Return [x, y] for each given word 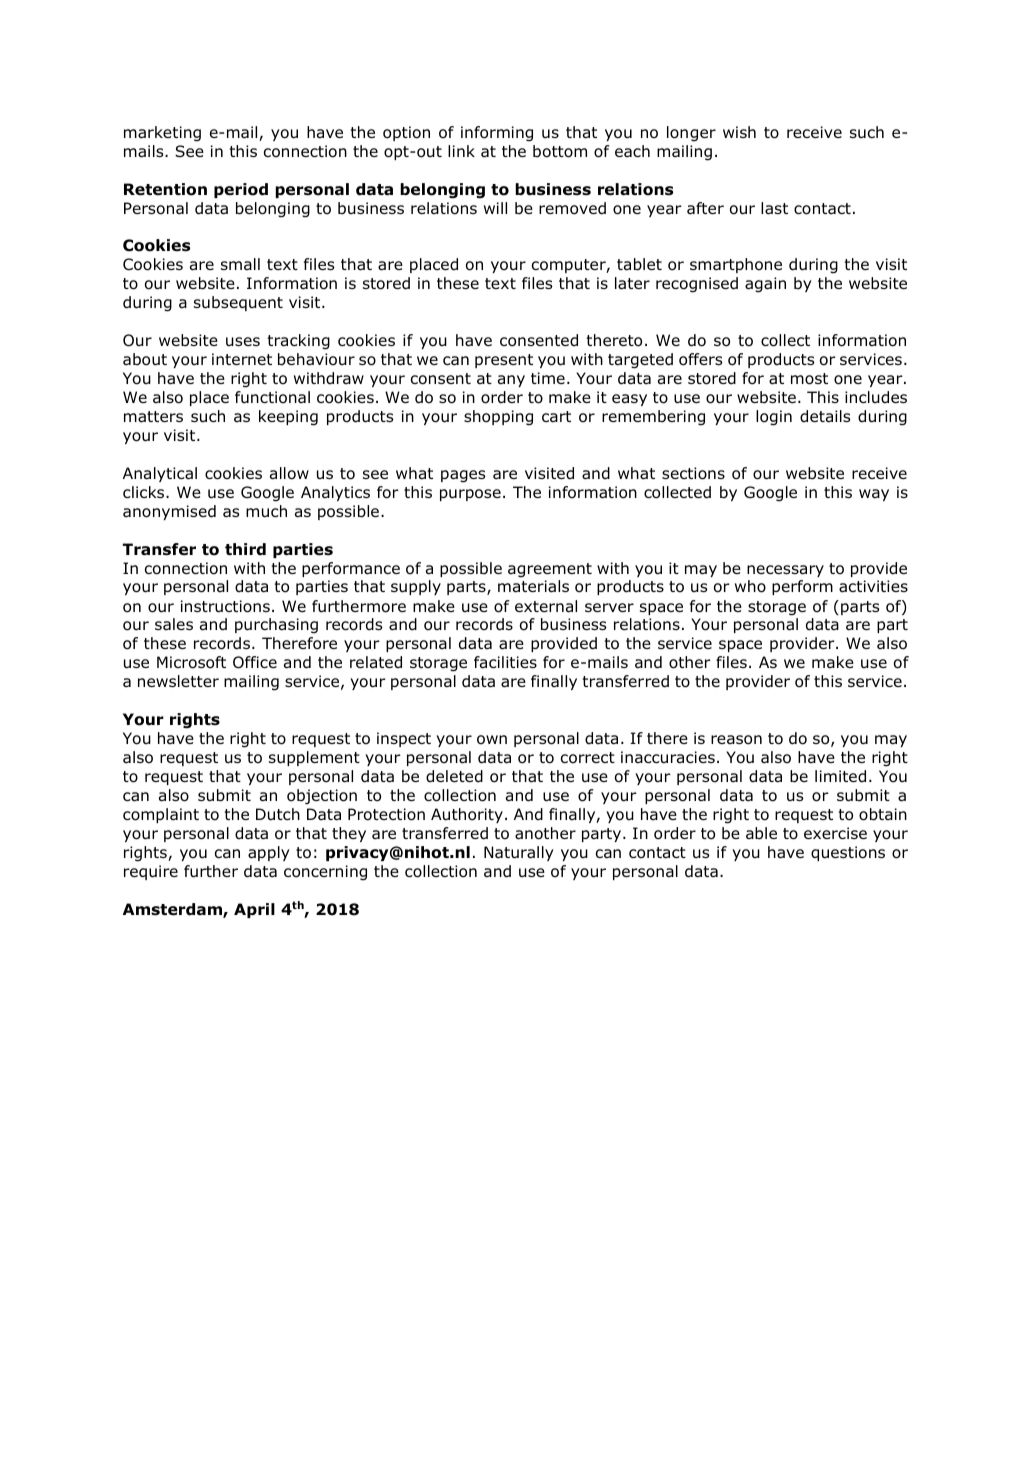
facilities [505, 662]
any [511, 381]
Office [255, 662]
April [254, 910]
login [774, 418]
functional [272, 397]
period [241, 190]
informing [497, 134]
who [750, 586]
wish [739, 132]
